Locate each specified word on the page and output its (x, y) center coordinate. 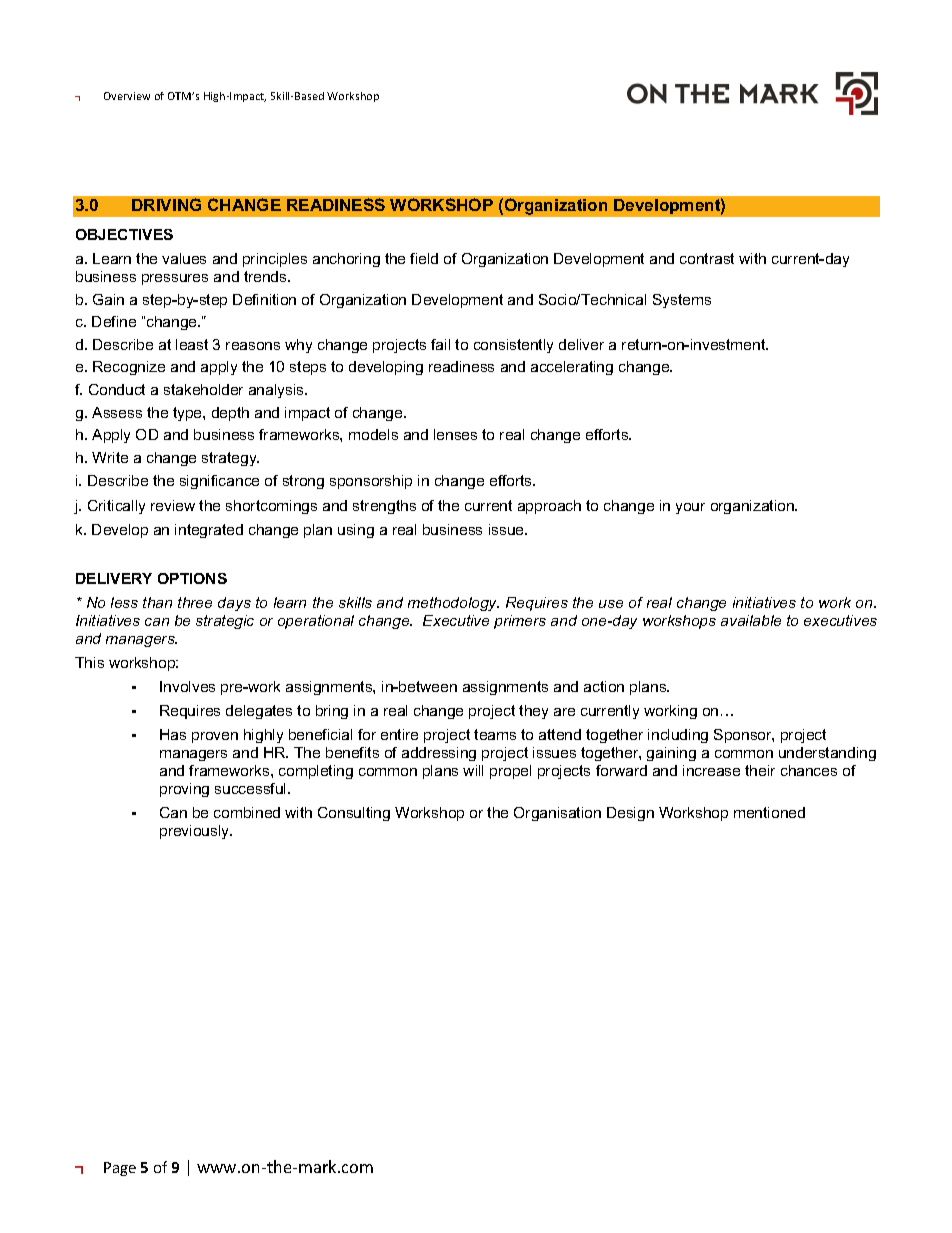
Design (630, 814)
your (690, 508)
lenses (455, 434)
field (424, 258)
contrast (707, 258)
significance (219, 482)
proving (184, 790)
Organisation (557, 814)
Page (120, 1169)
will (473, 770)
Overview (127, 96)
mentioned (769, 812)
